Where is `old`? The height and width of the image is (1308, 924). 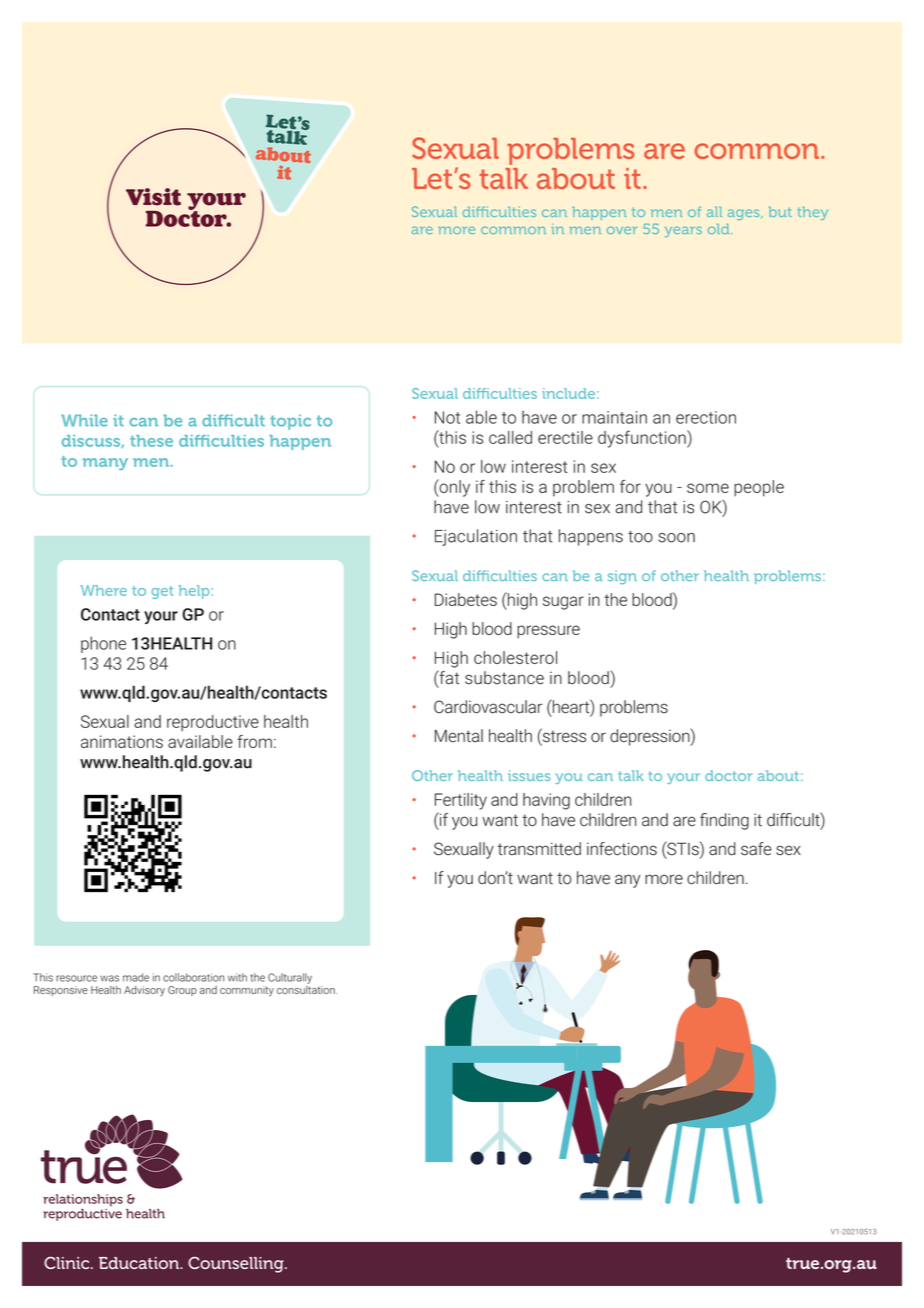
old is located at coordinates (720, 229).
